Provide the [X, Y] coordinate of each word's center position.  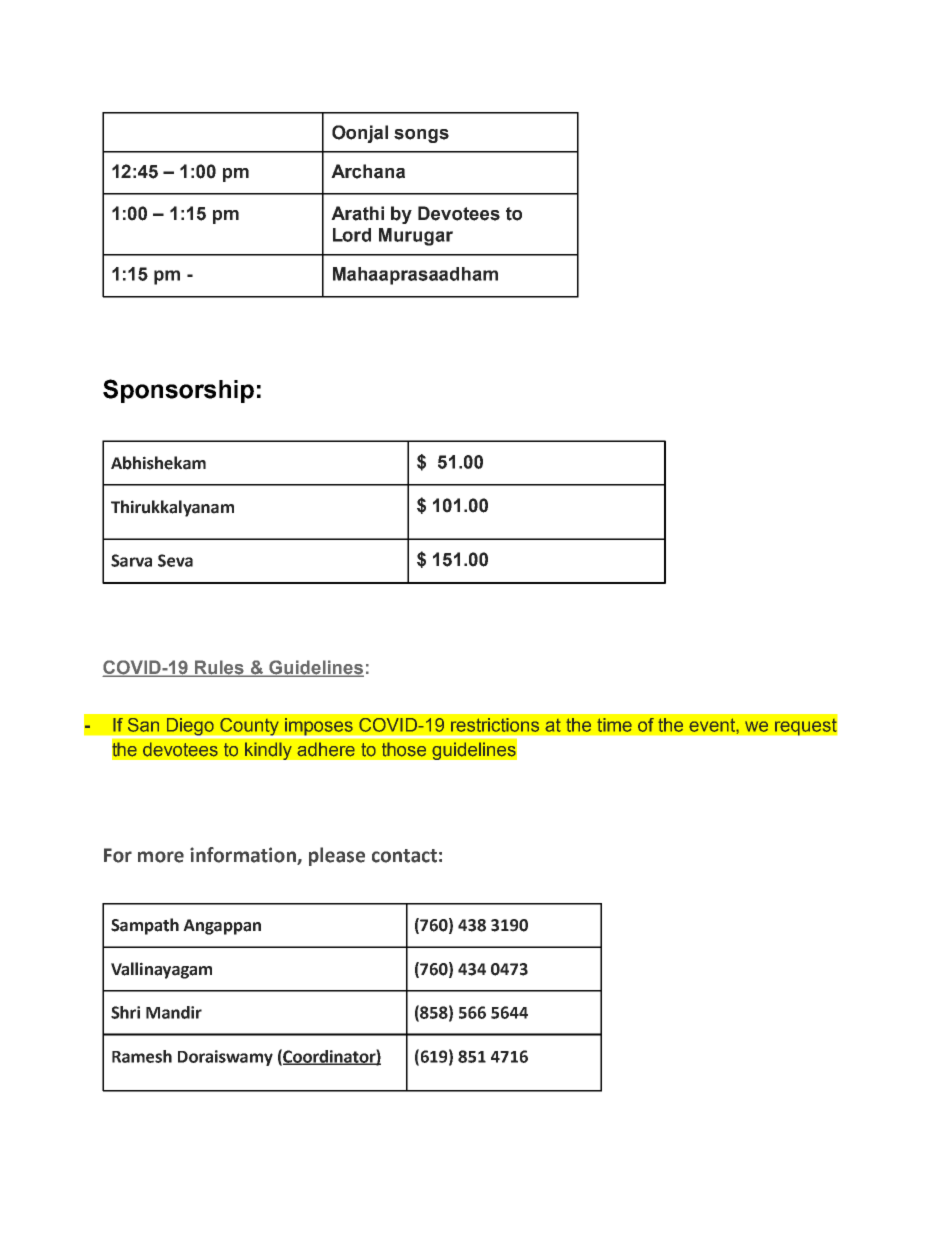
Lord [352, 235]
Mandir [174, 1012]
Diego [190, 728]
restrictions [495, 725]
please [337, 856]
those [404, 749]
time [614, 725]
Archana [368, 171]
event [713, 725]
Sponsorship [178, 391]
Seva [175, 560]
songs [421, 136]
